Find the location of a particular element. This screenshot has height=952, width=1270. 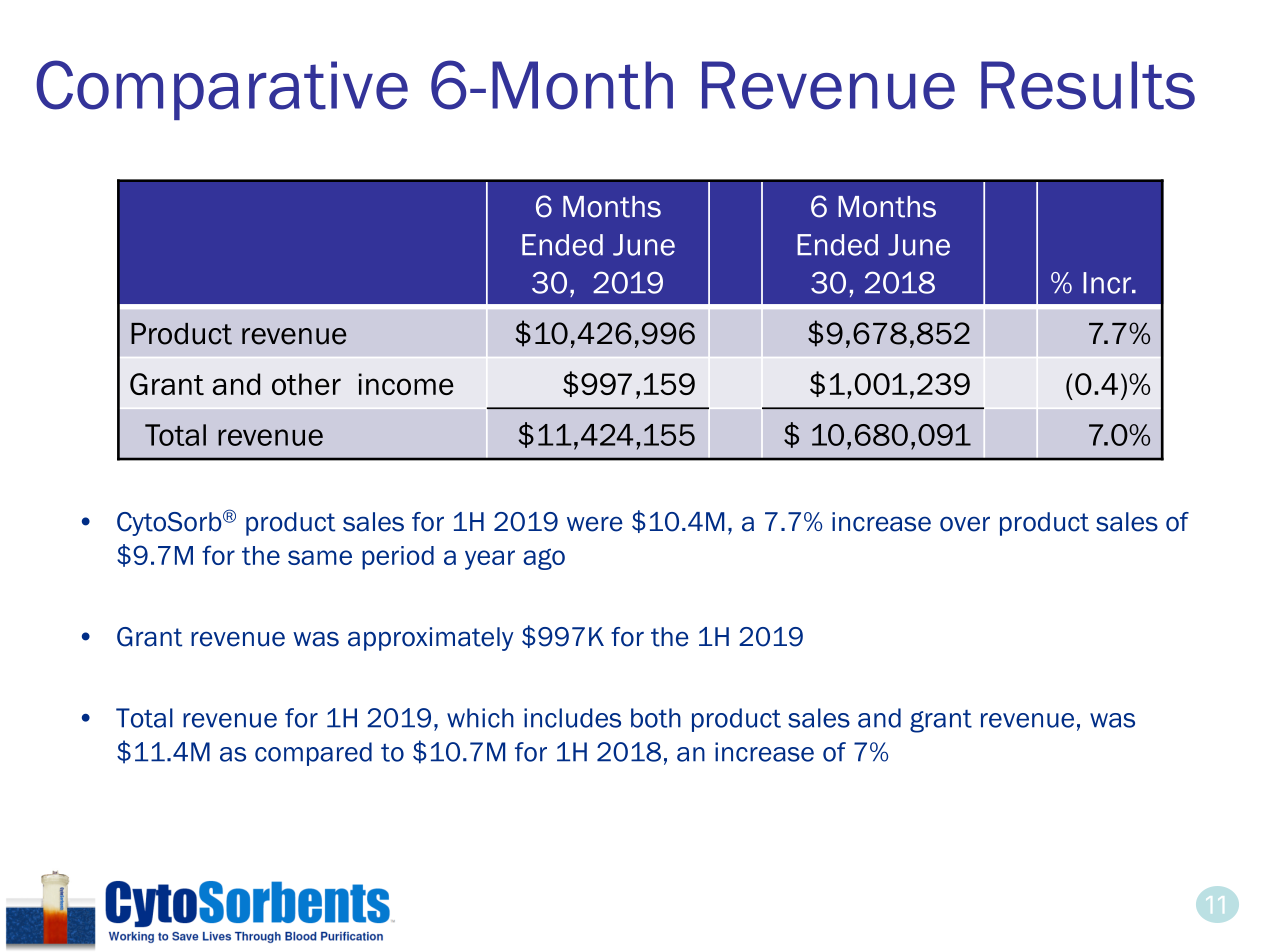

same is located at coordinates (320, 557).
